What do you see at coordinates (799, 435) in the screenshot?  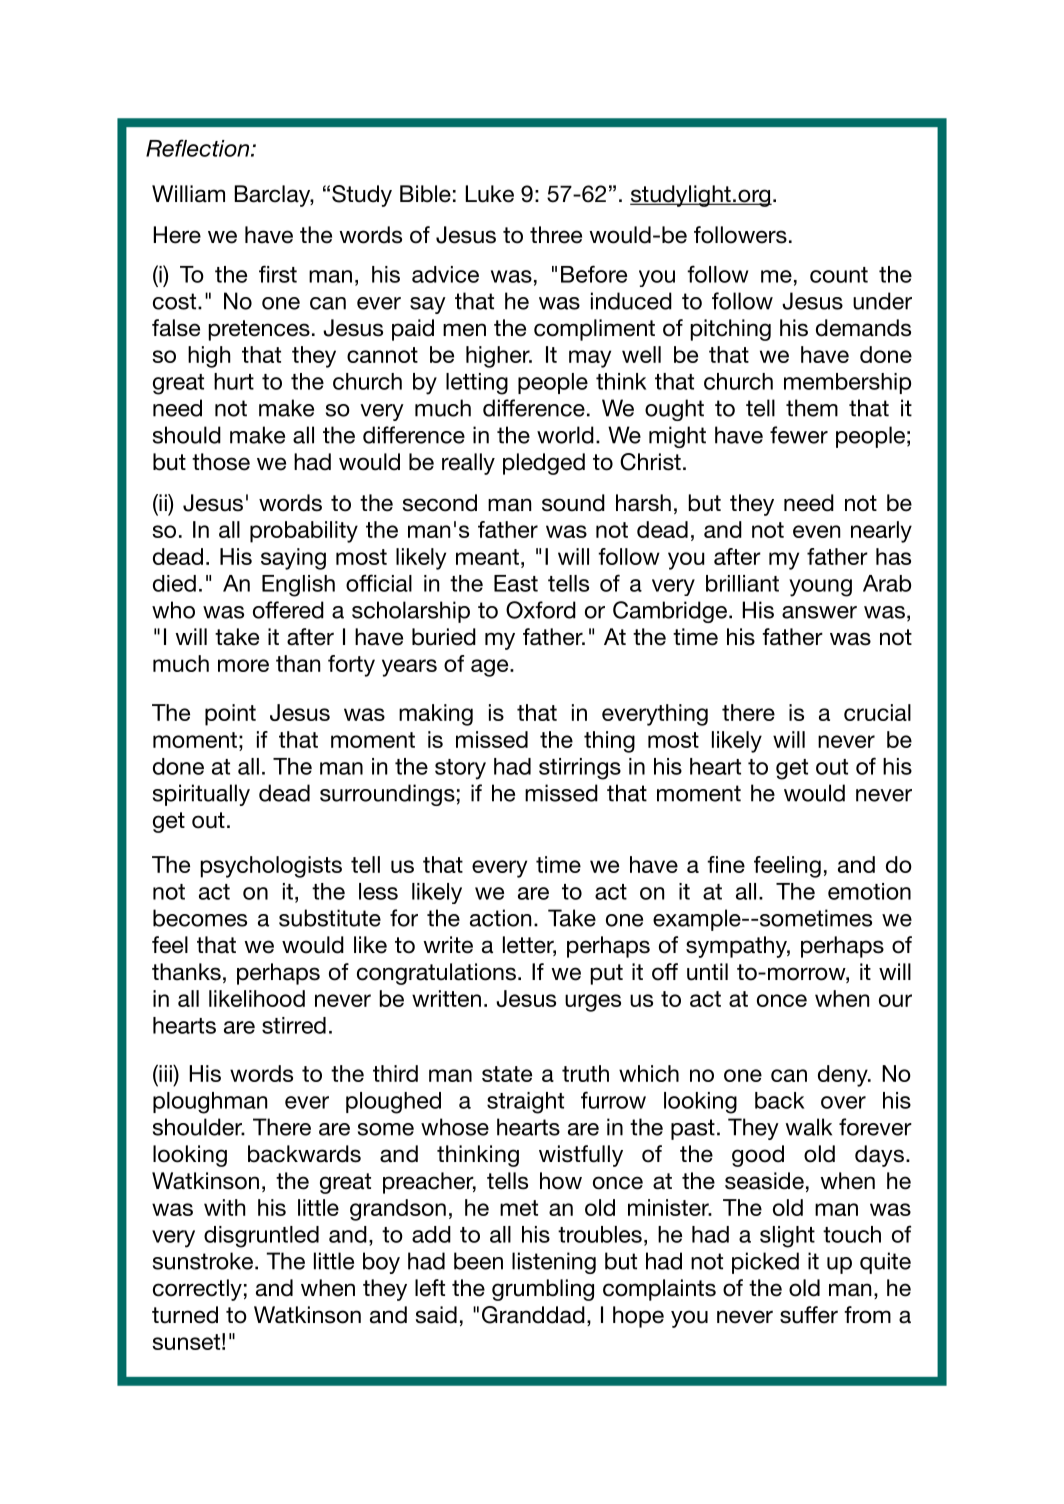 I see `fewer` at bounding box center [799, 435].
